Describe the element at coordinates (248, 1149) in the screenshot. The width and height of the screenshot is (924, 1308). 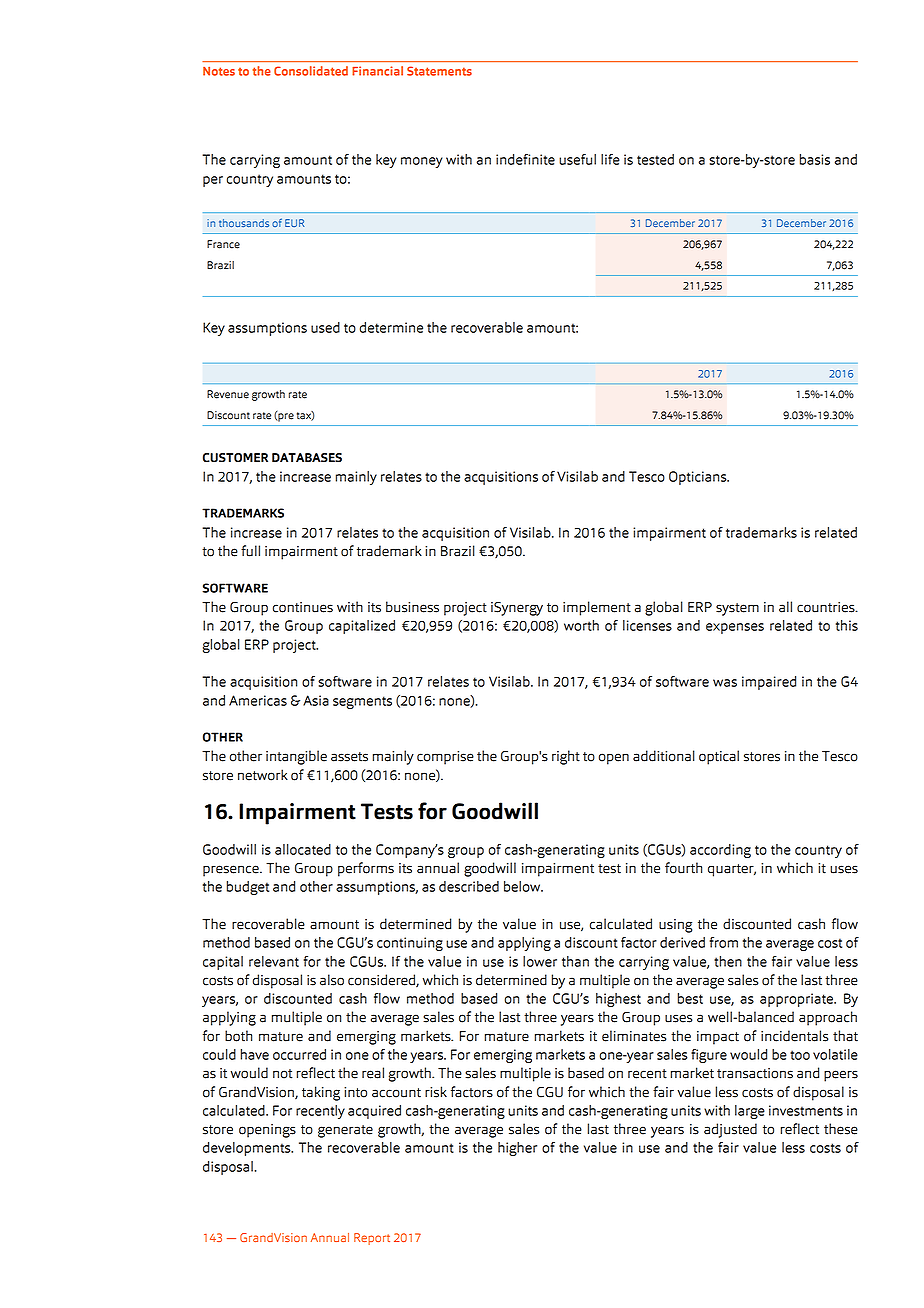
I see `developments` at that location.
